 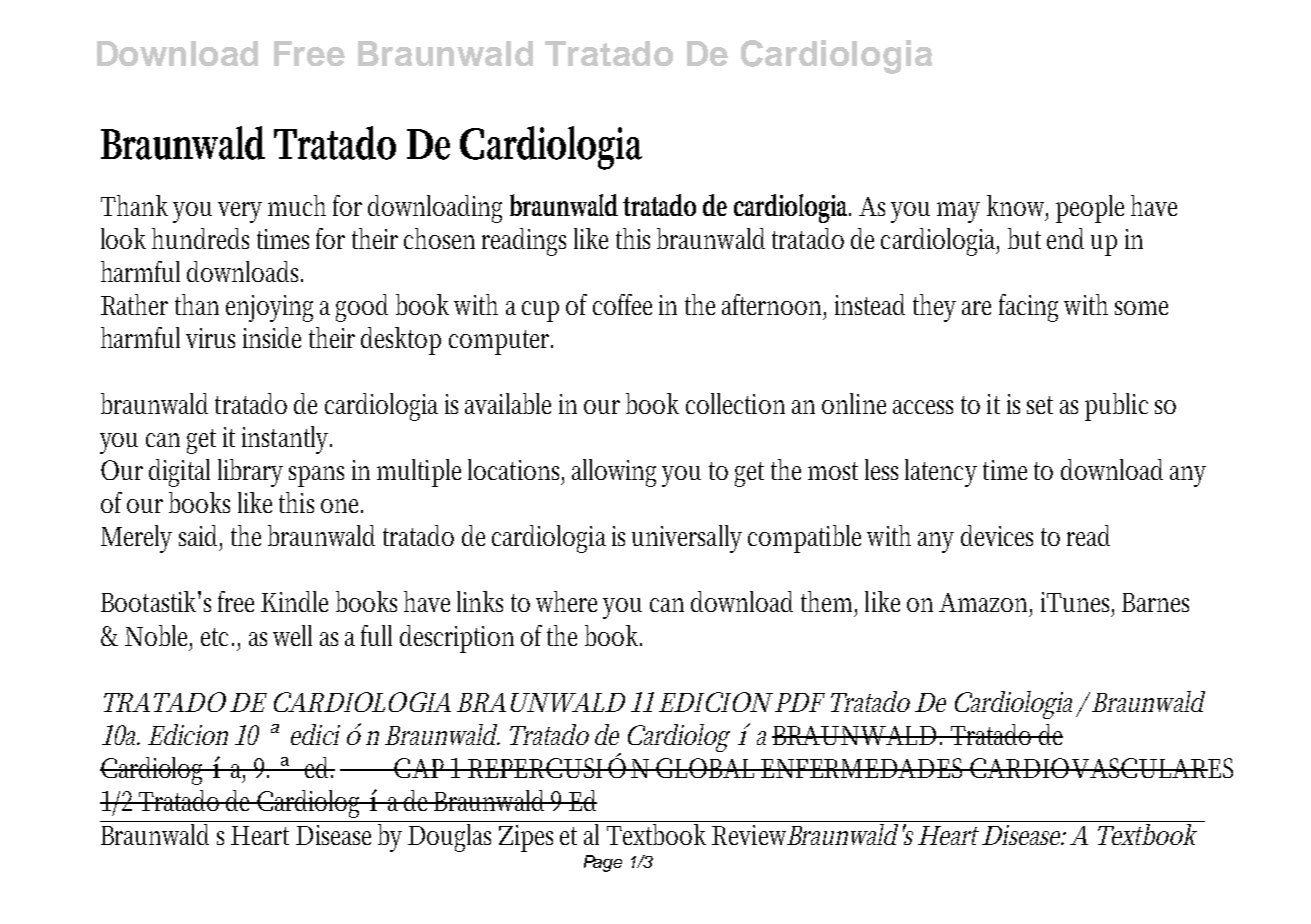 What do you see at coordinates (800, 702) in the page?
I see `PDF` at bounding box center [800, 702].
